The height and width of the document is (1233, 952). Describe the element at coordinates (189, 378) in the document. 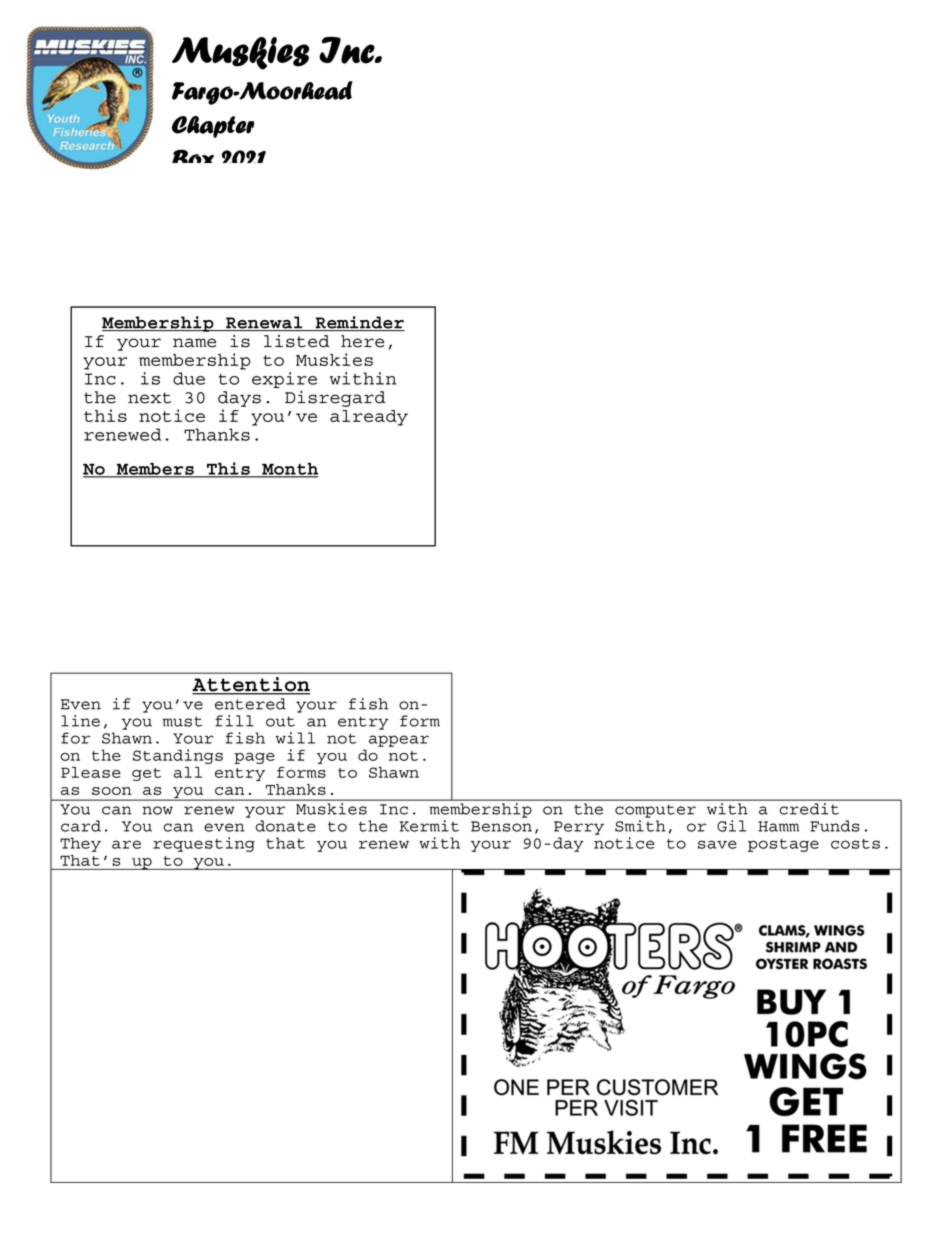

I see `due` at that location.
